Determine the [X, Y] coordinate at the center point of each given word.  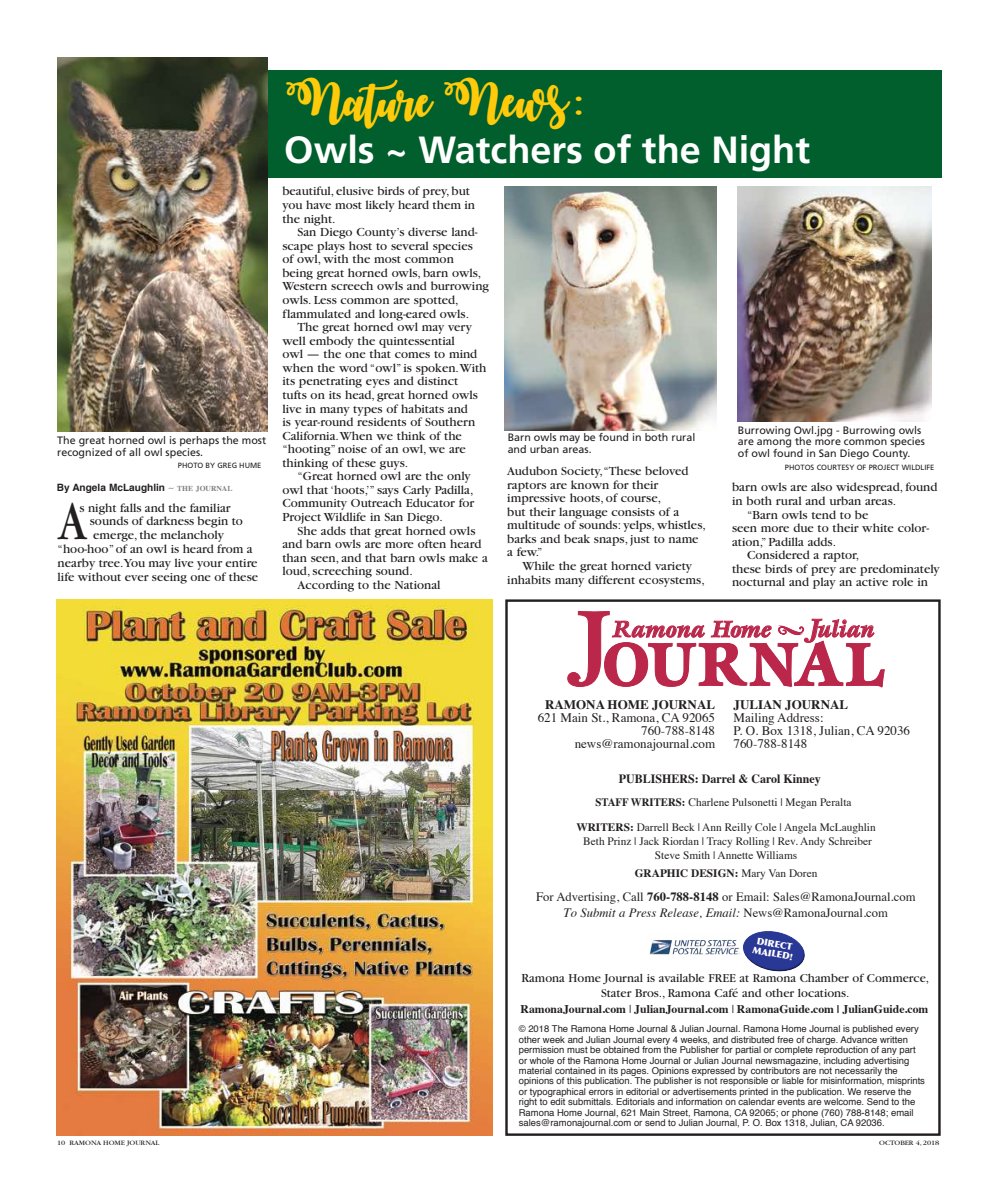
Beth [594, 841]
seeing [169, 578]
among [774, 444]
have [318, 204]
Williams [776, 855]
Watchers [500, 149]
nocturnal [758, 581]
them [446, 204]
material [535, 1070]
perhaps [199, 442]
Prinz [619, 841]
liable [793, 1080]
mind [463, 353]
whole [541, 1060]
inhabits [529, 579]
